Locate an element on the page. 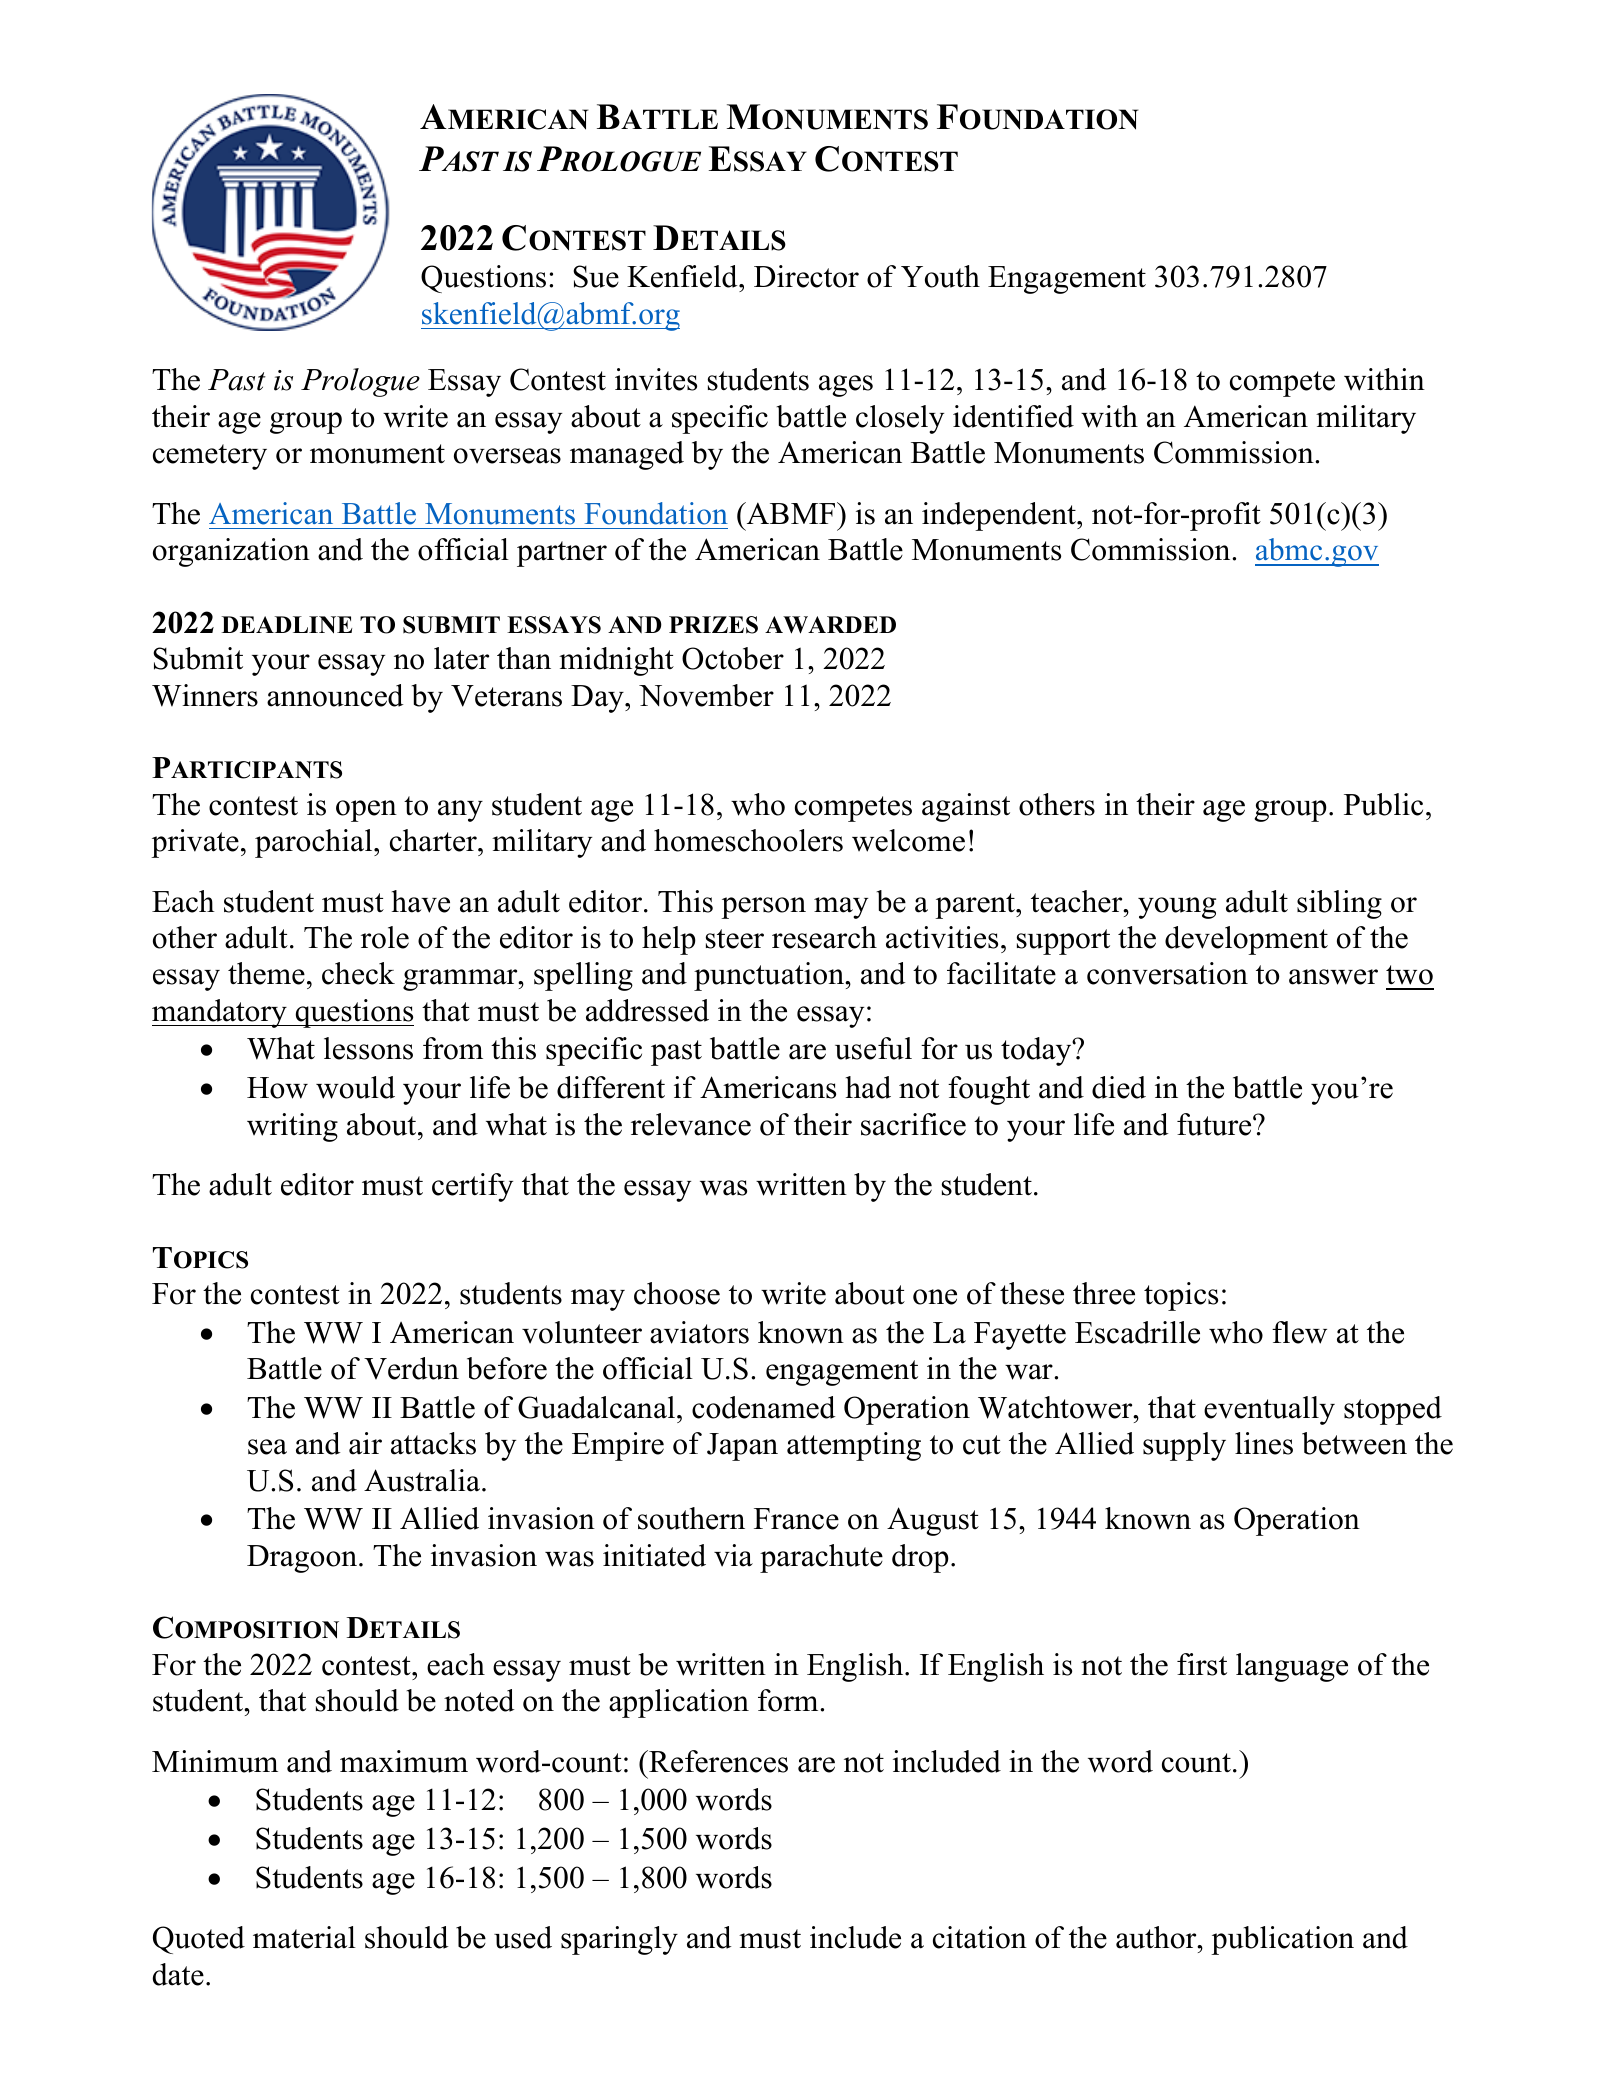 The height and width of the document is (2087, 1613). future is located at coordinates (1215, 1124).
